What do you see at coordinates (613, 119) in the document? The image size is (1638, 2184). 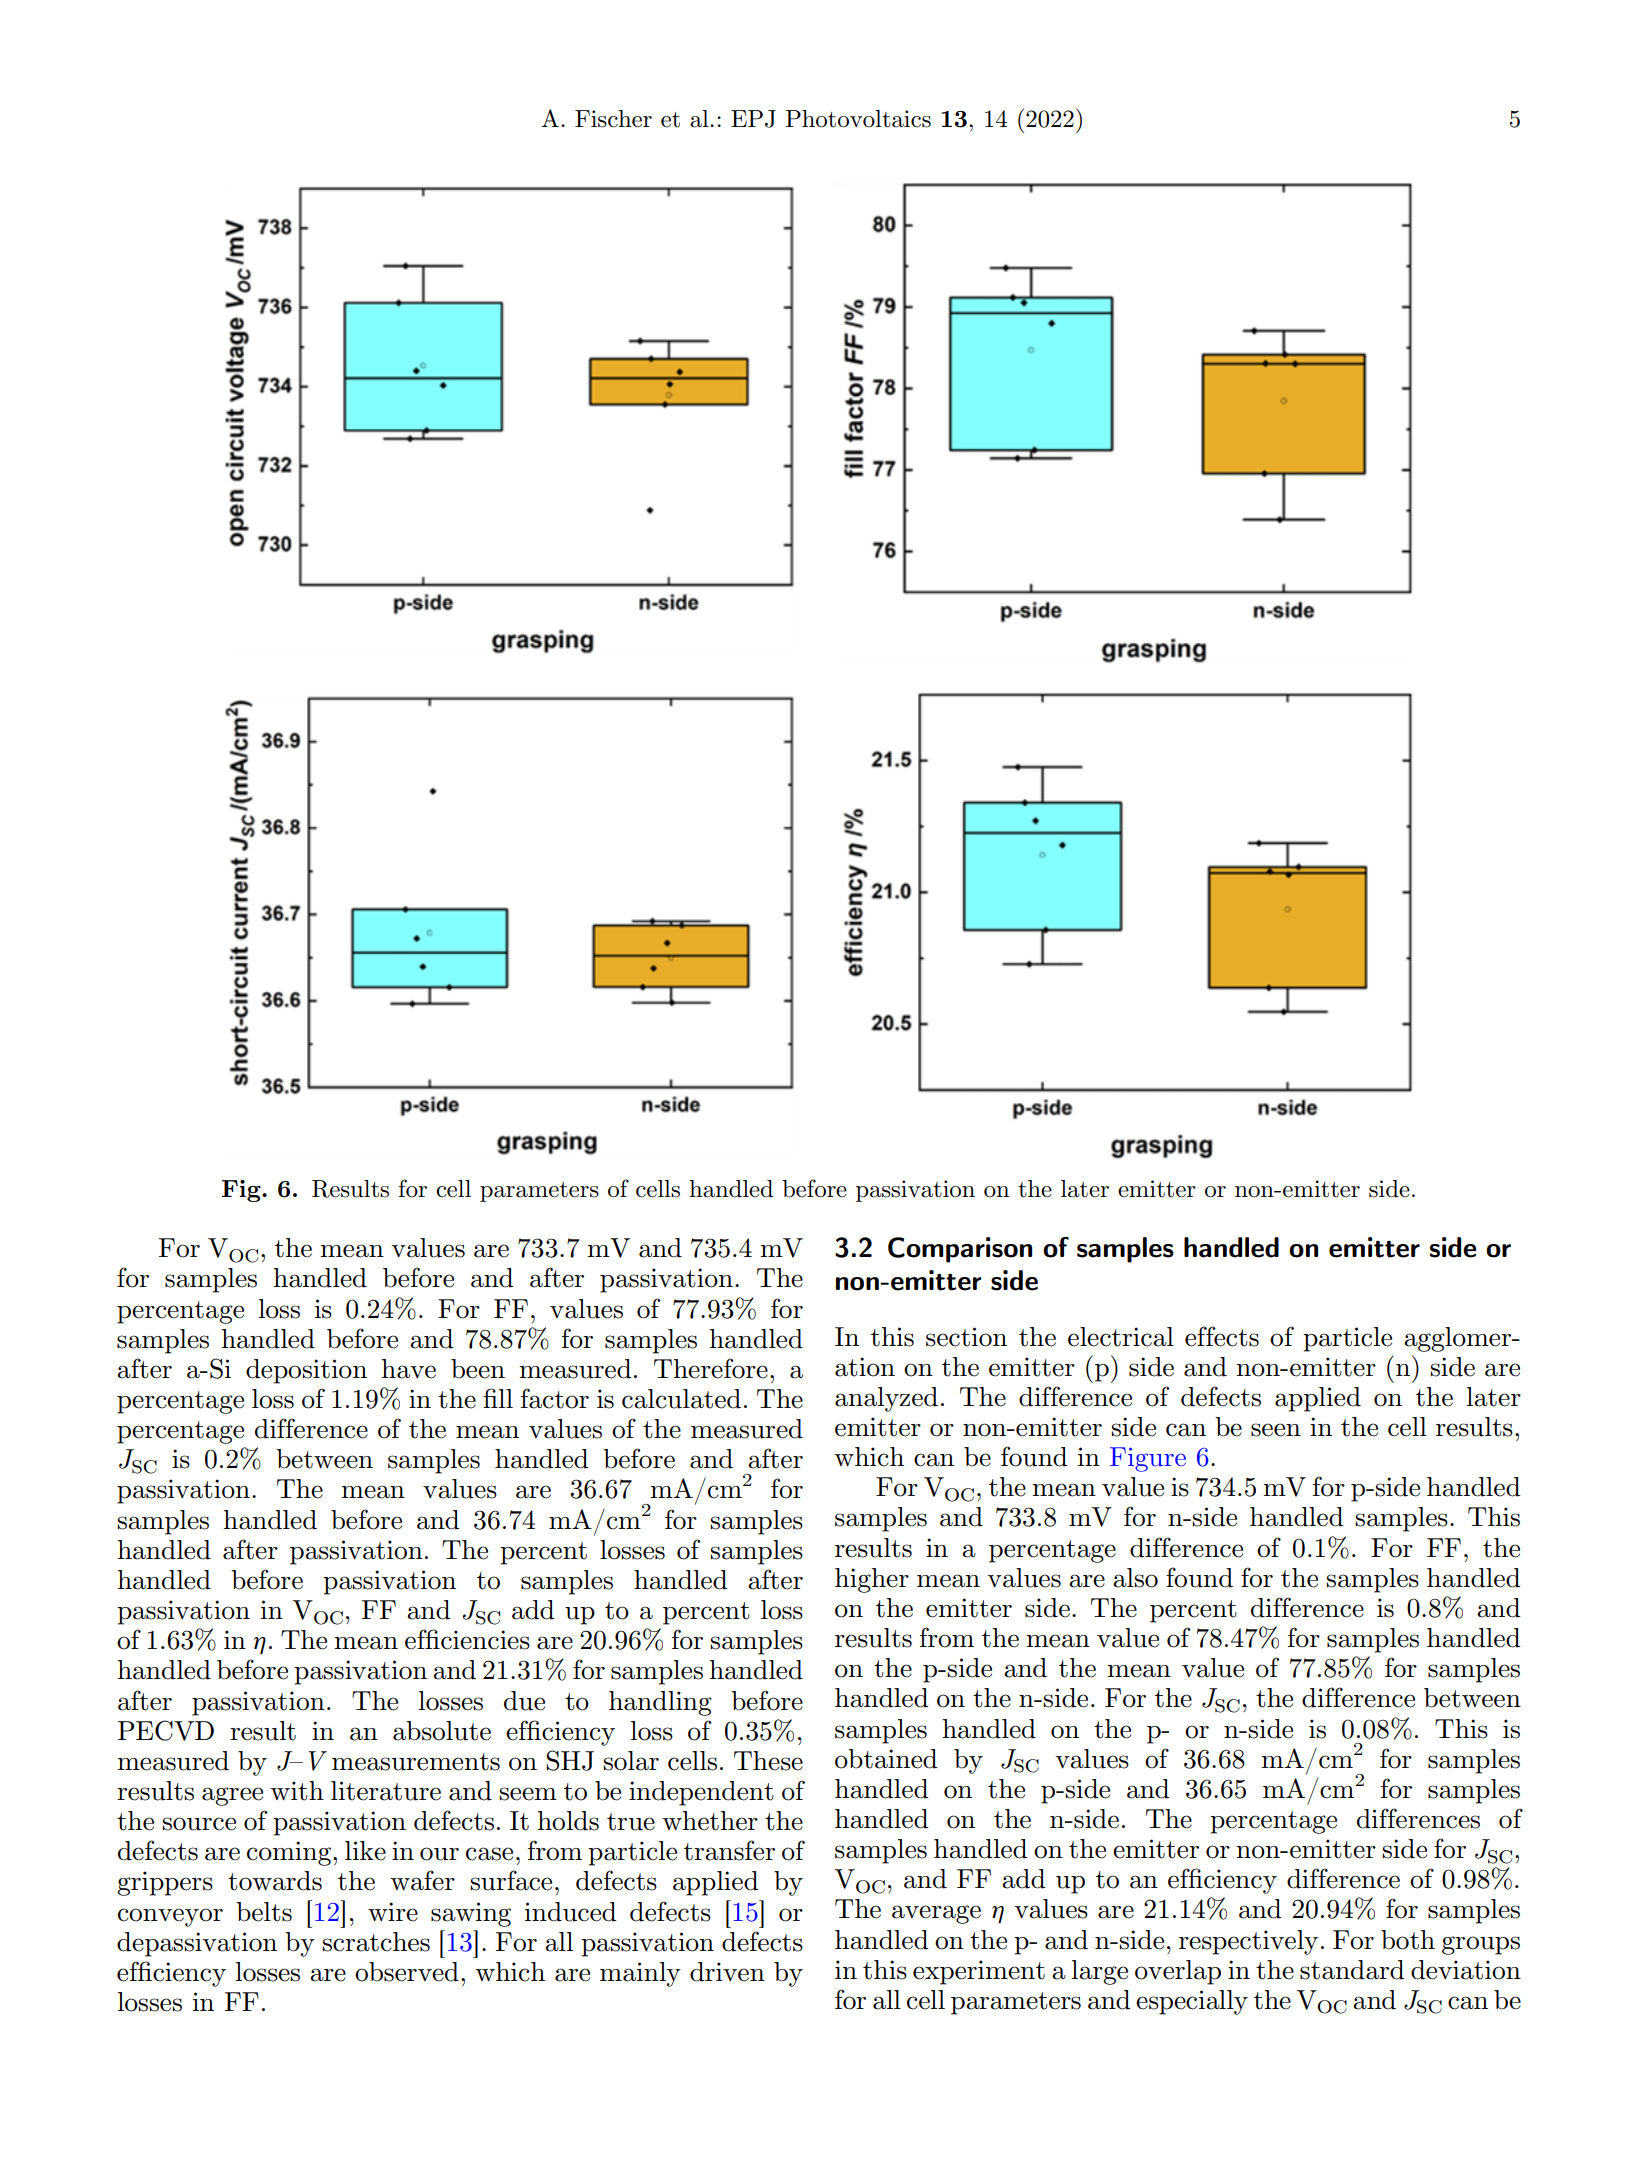 I see `Fischer` at bounding box center [613, 119].
